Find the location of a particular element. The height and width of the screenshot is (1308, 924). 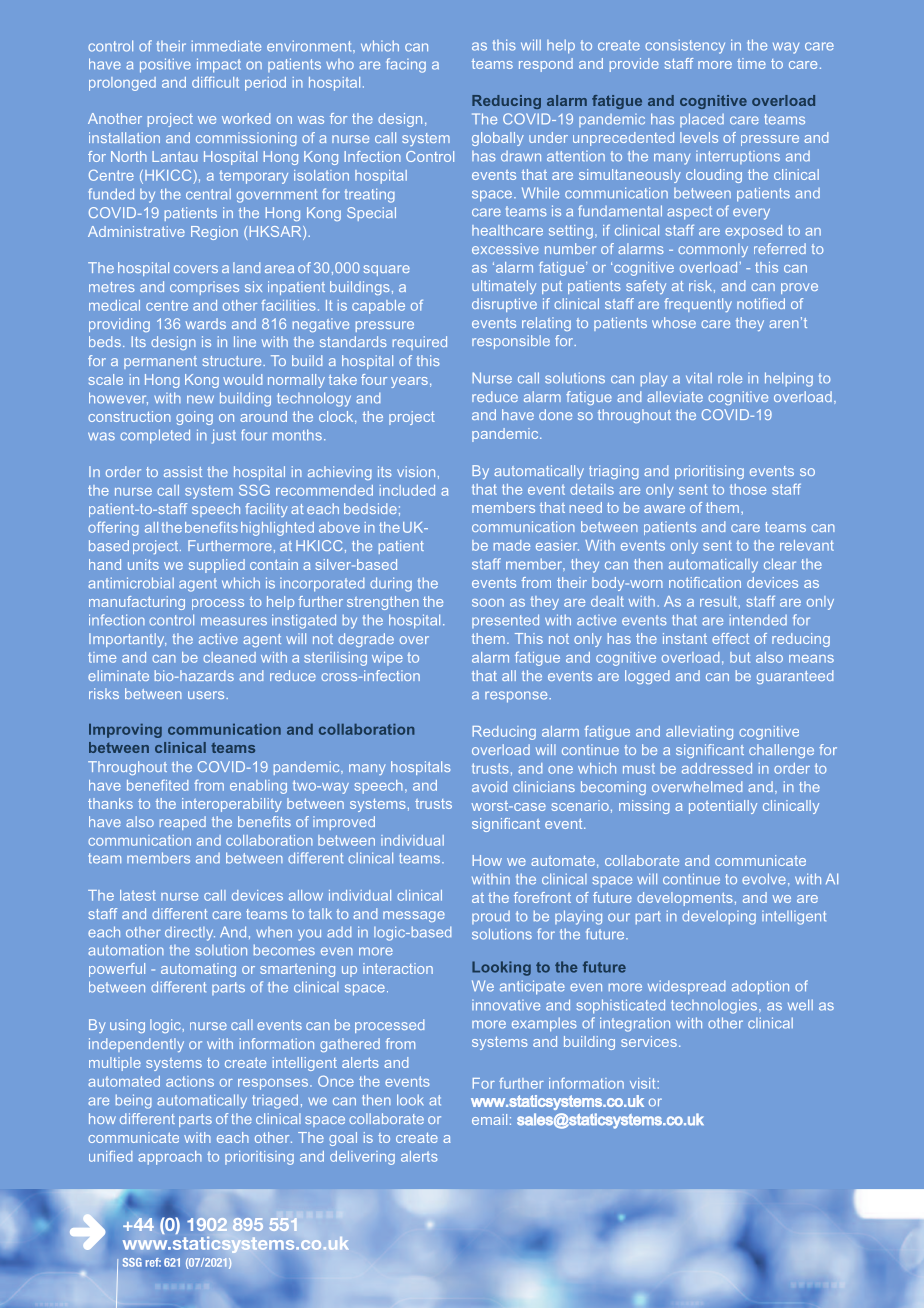

required is located at coordinates (420, 343).
